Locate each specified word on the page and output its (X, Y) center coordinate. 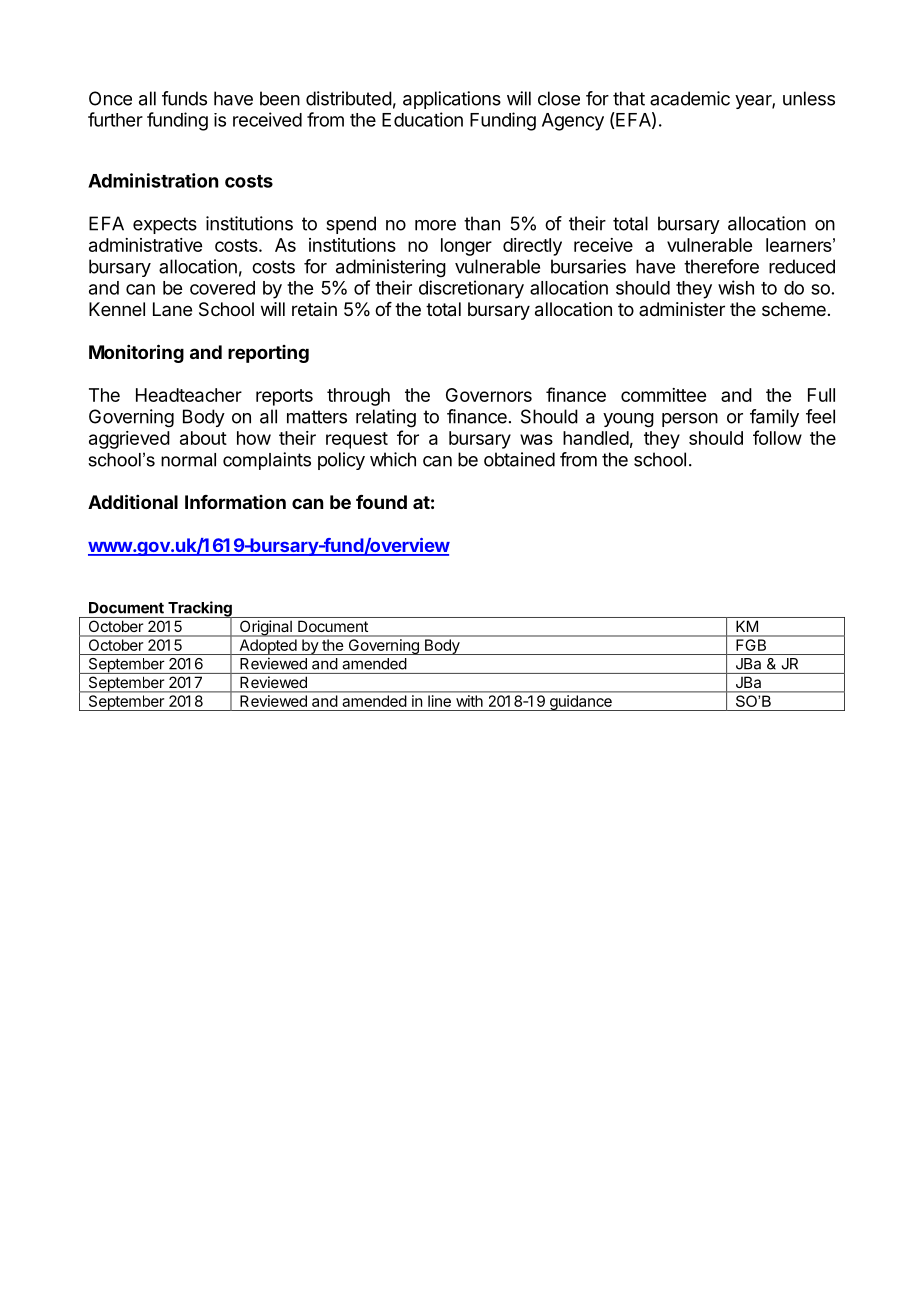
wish (736, 287)
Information (235, 502)
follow (777, 437)
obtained (519, 459)
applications (452, 100)
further (115, 119)
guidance (580, 703)
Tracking (200, 610)
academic (690, 98)
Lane (172, 309)
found (381, 502)
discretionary (471, 289)
